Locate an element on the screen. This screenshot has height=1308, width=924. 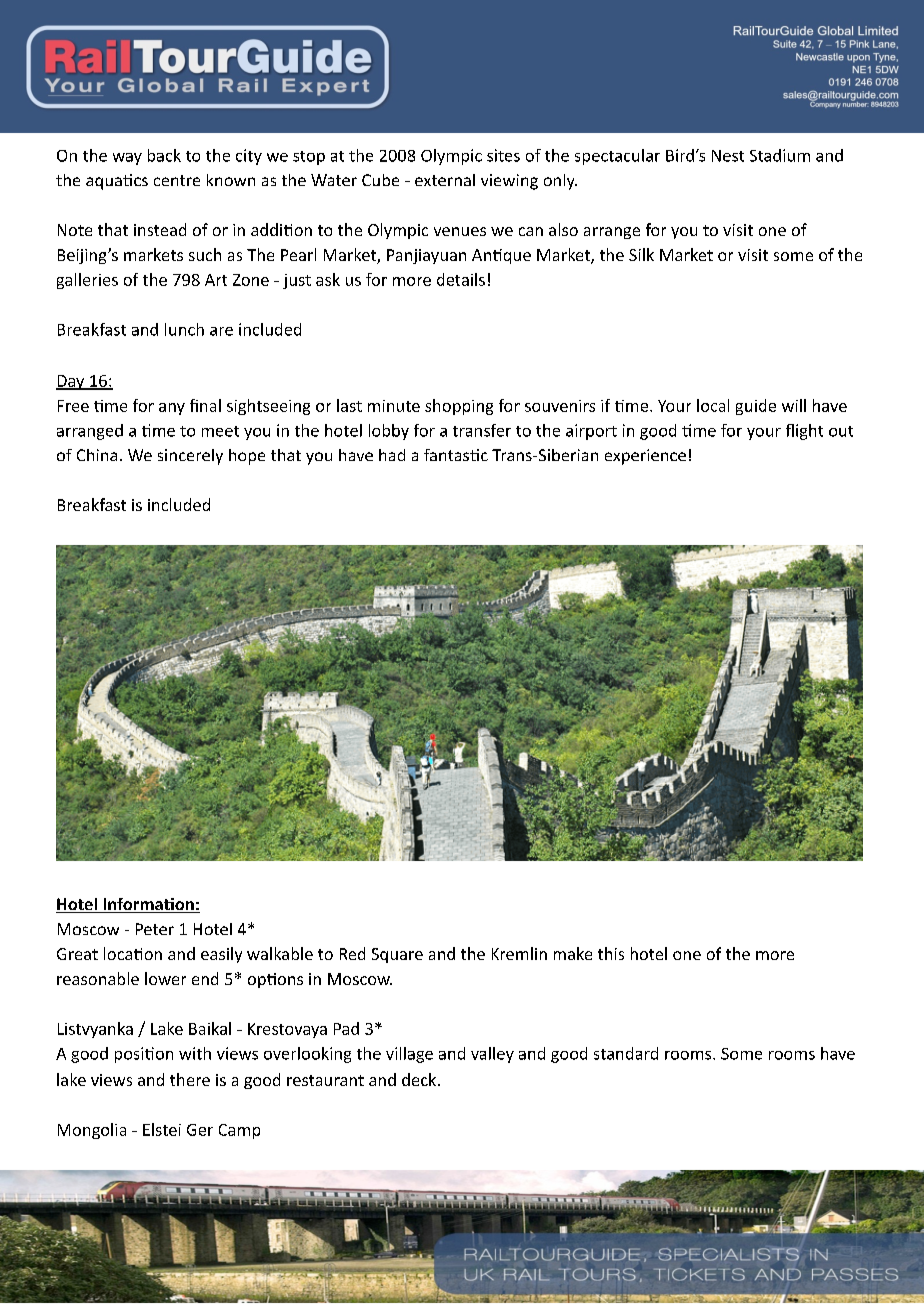
external is located at coordinates (445, 180).
